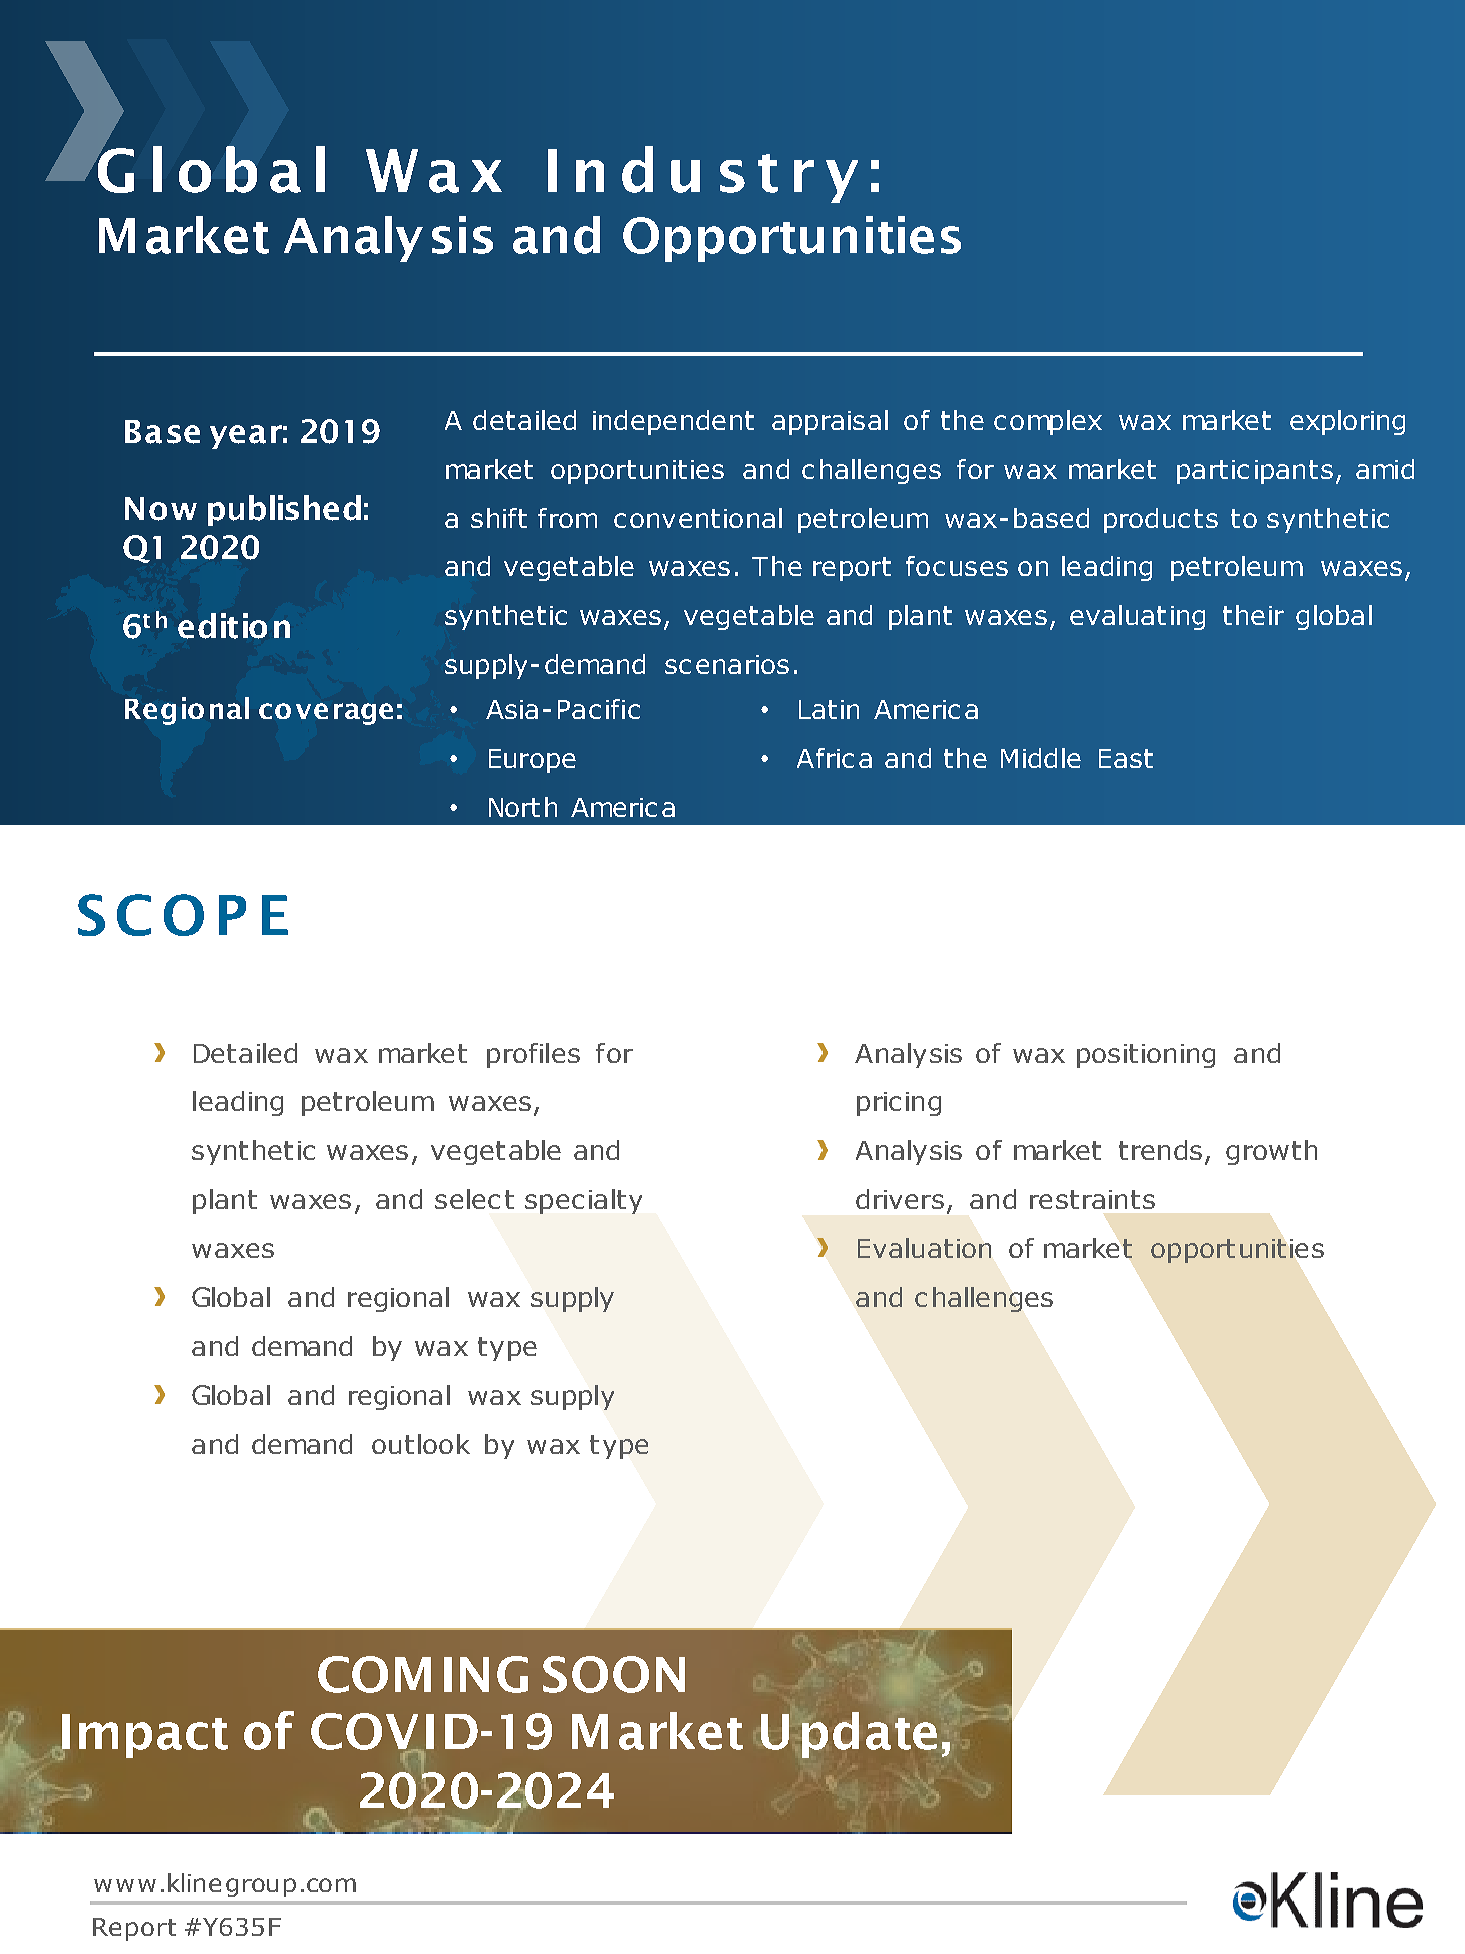 Image resolution: width=1465 pixels, height=1954 pixels. Describe the element at coordinates (899, 1104) in the image. I see `pricing` at that location.
